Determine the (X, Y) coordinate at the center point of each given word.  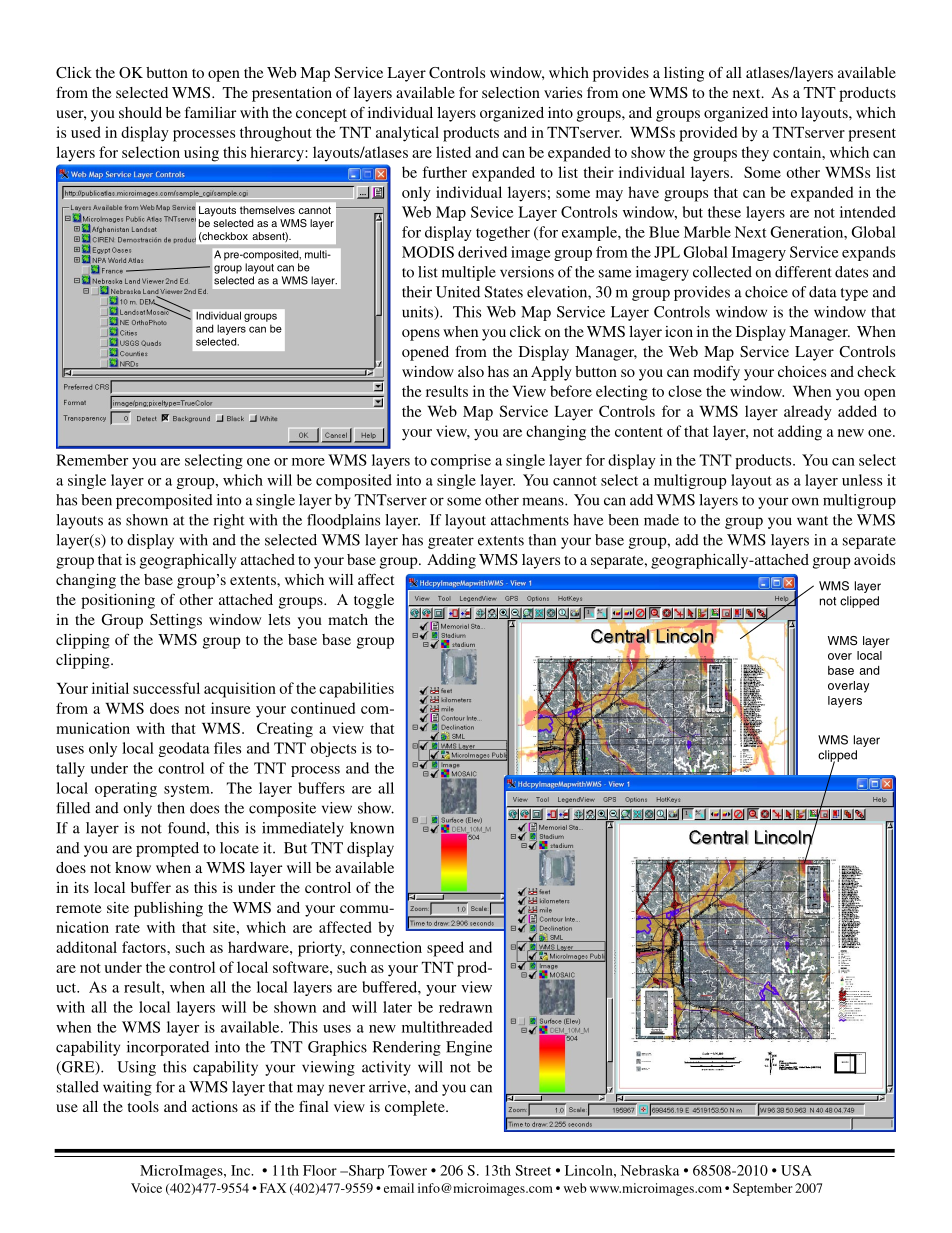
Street (533, 1170)
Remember (92, 460)
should (140, 112)
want (812, 521)
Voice (146, 1188)
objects (333, 749)
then (171, 808)
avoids (874, 559)
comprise (461, 461)
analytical (407, 134)
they (755, 154)
